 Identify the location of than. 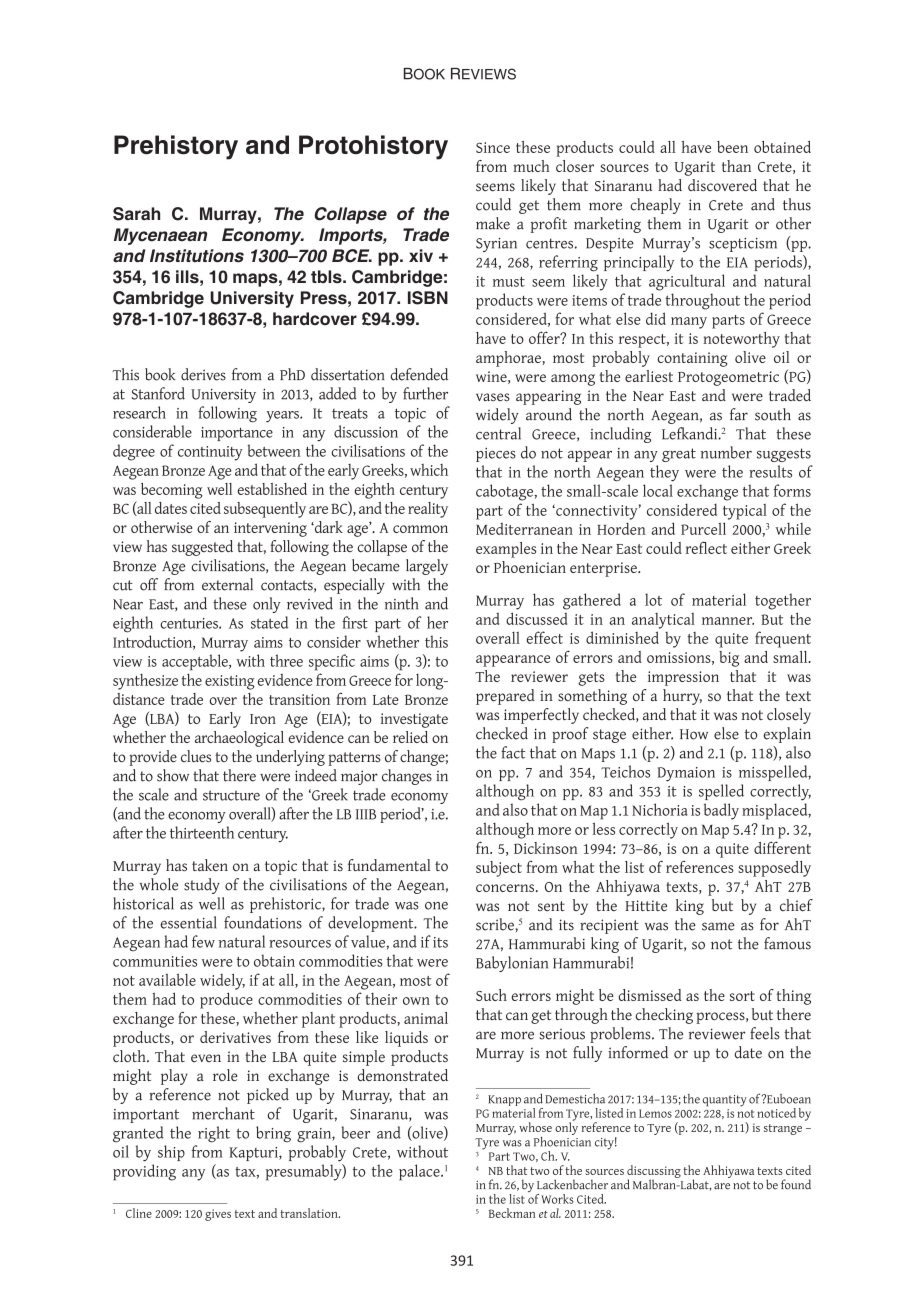
(736, 166).
